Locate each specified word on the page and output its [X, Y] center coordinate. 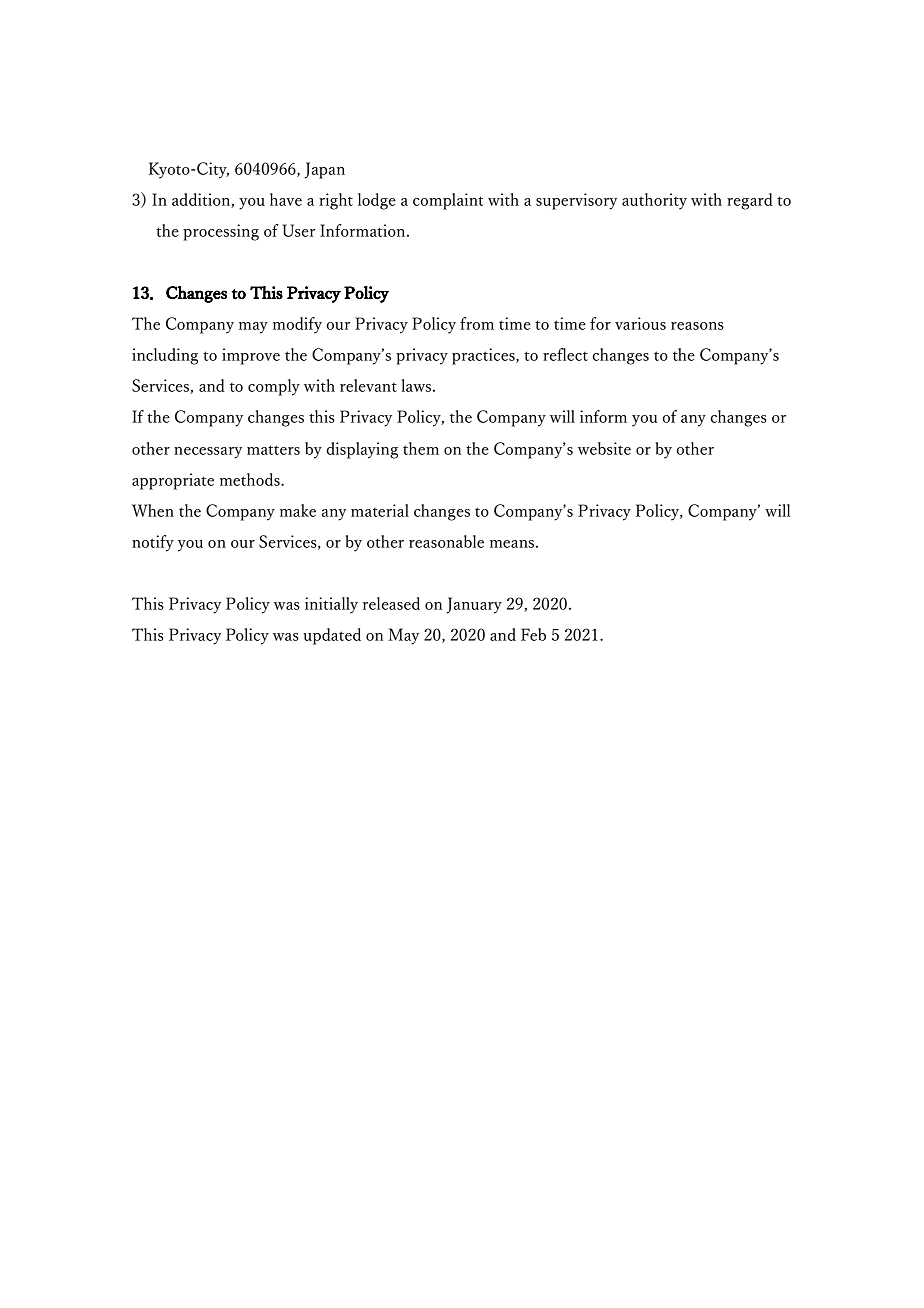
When [153, 510]
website [604, 448]
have [286, 199]
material [380, 510]
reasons [697, 326]
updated [332, 636]
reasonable [446, 541]
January [474, 605]
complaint [448, 201]
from [477, 323]
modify [297, 325]
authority [654, 201]
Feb [533, 634]
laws [417, 385]
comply [274, 387]
